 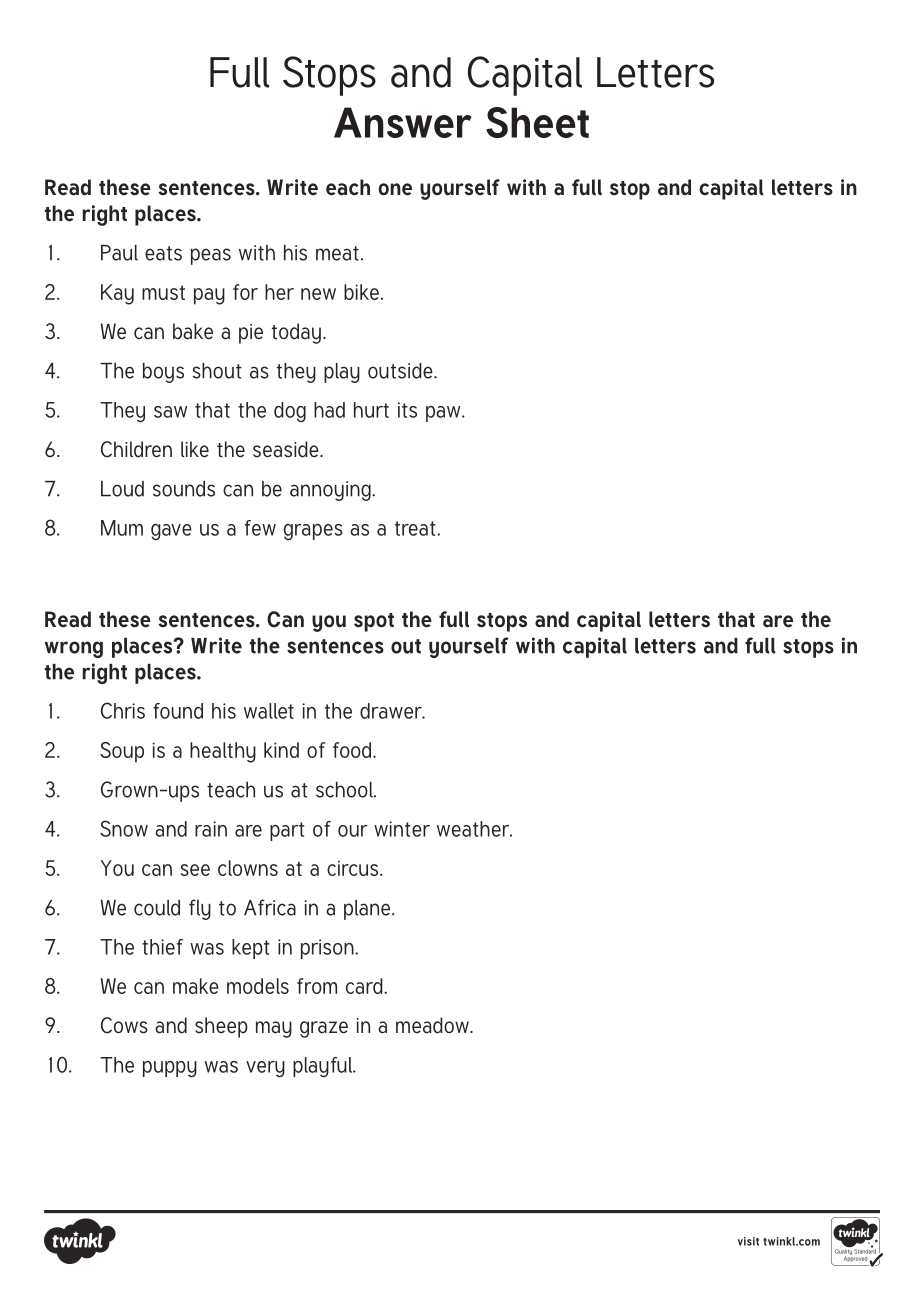 What do you see at coordinates (474, 829) in the document?
I see `weather` at bounding box center [474, 829].
